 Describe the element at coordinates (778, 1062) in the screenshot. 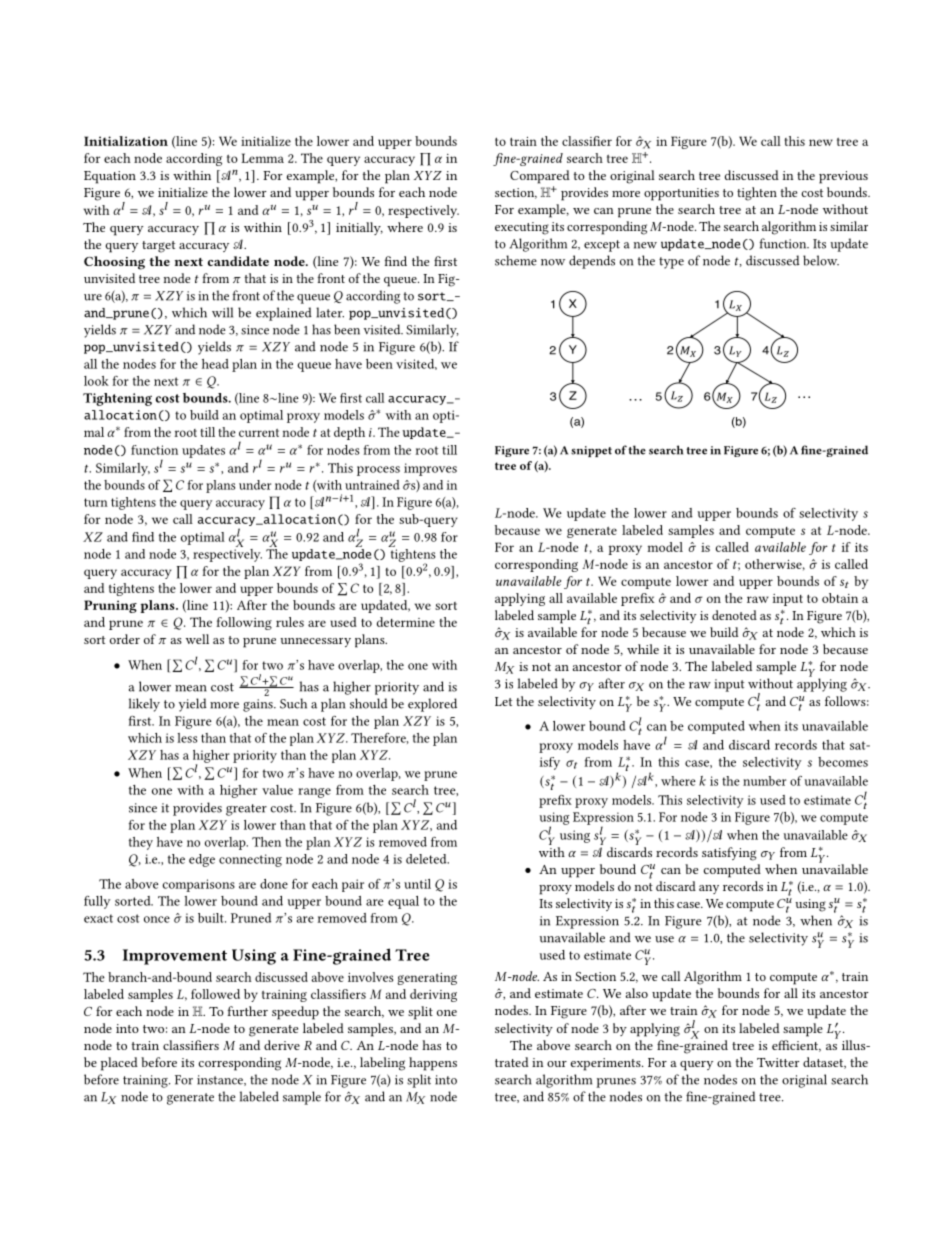

I see `Twitter` at that location.
